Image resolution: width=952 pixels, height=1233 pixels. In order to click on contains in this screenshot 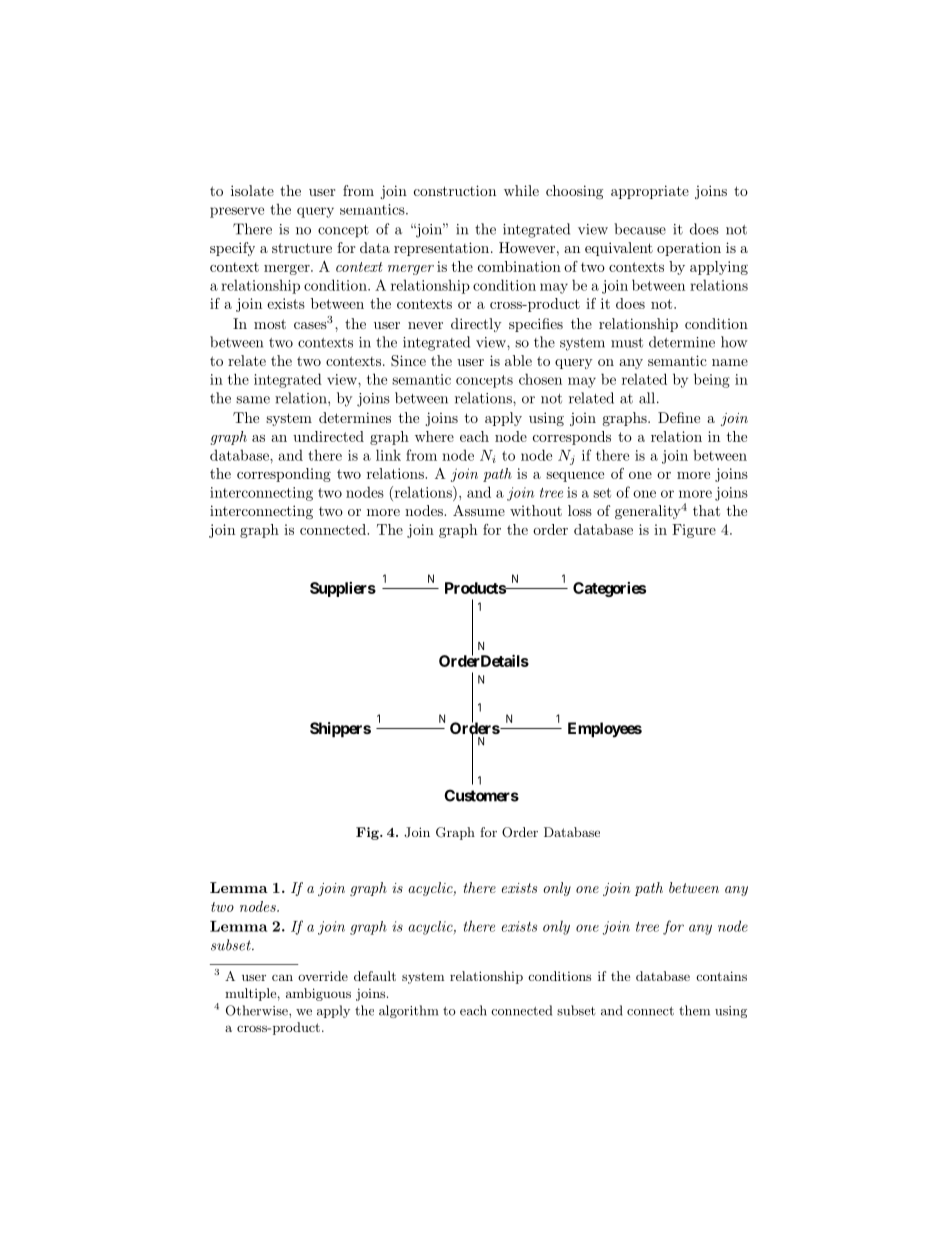, I will do `click(721, 976)`.
